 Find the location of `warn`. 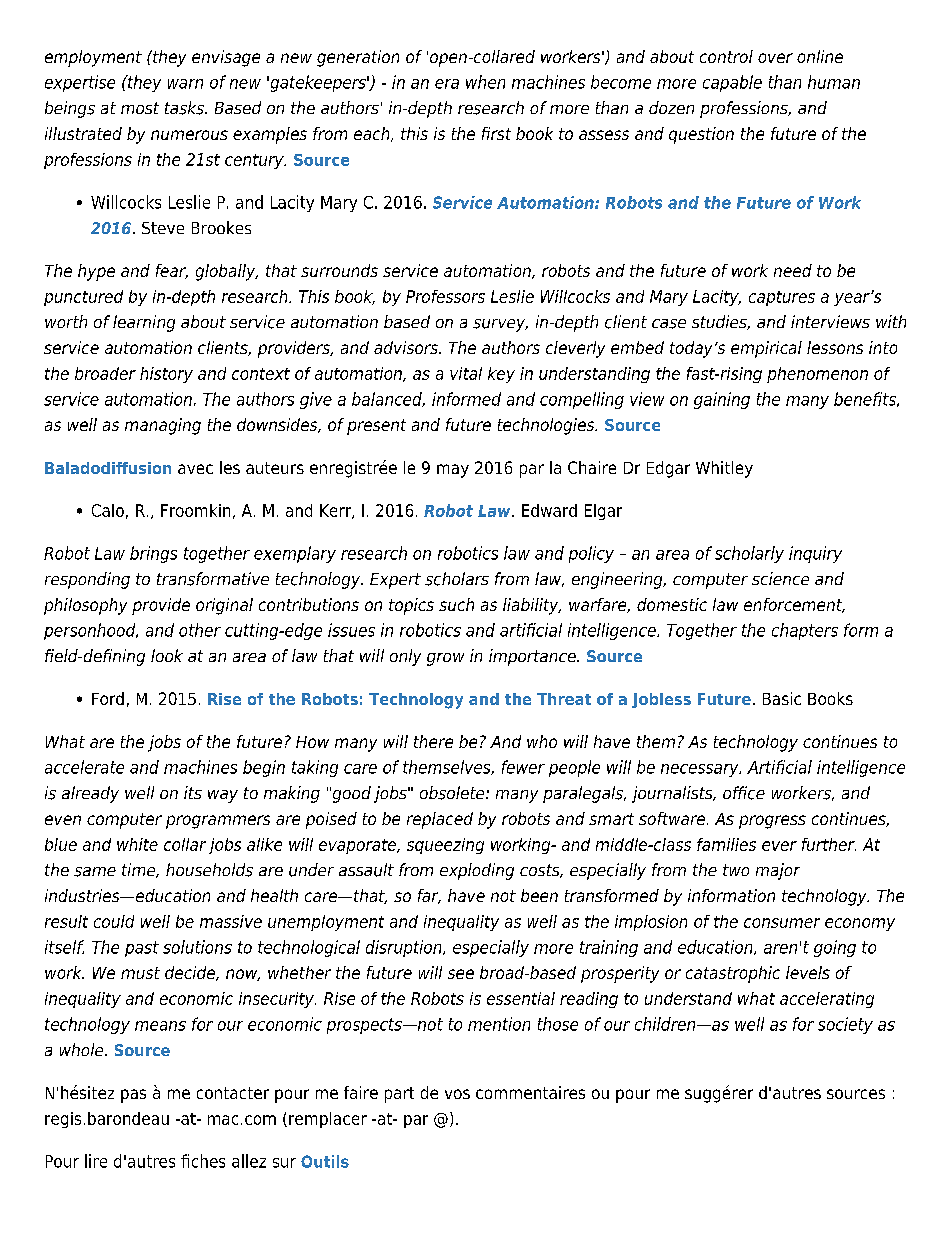

warn is located at coordinates (185, 84).
